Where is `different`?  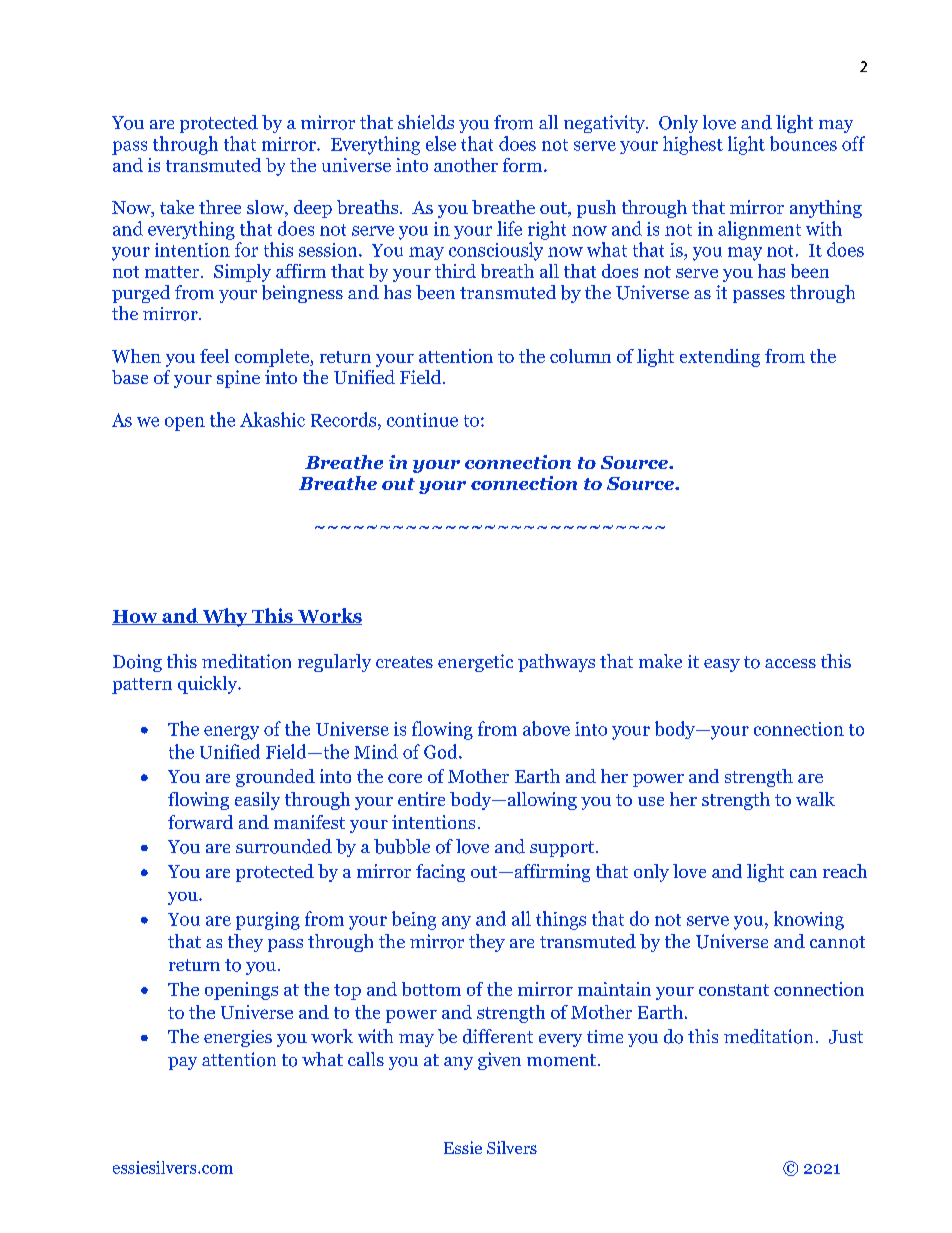 different is located at coordinates (498, 1036).
